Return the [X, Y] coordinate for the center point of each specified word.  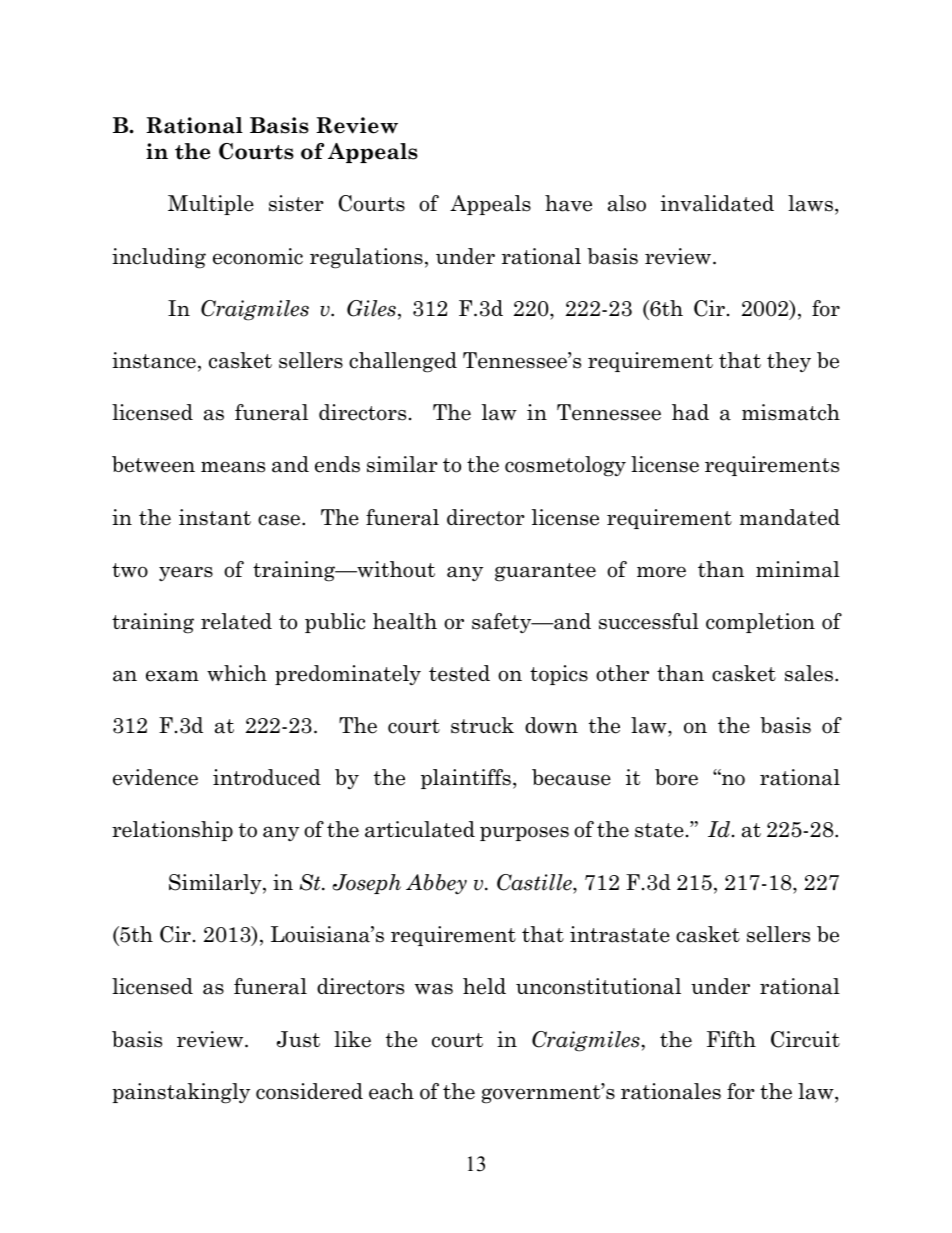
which [237, 673]
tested [459, 673]
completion [760, 623]
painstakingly [181, 1093]
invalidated [717, 203]
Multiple [211, 205]
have [568, 203]
